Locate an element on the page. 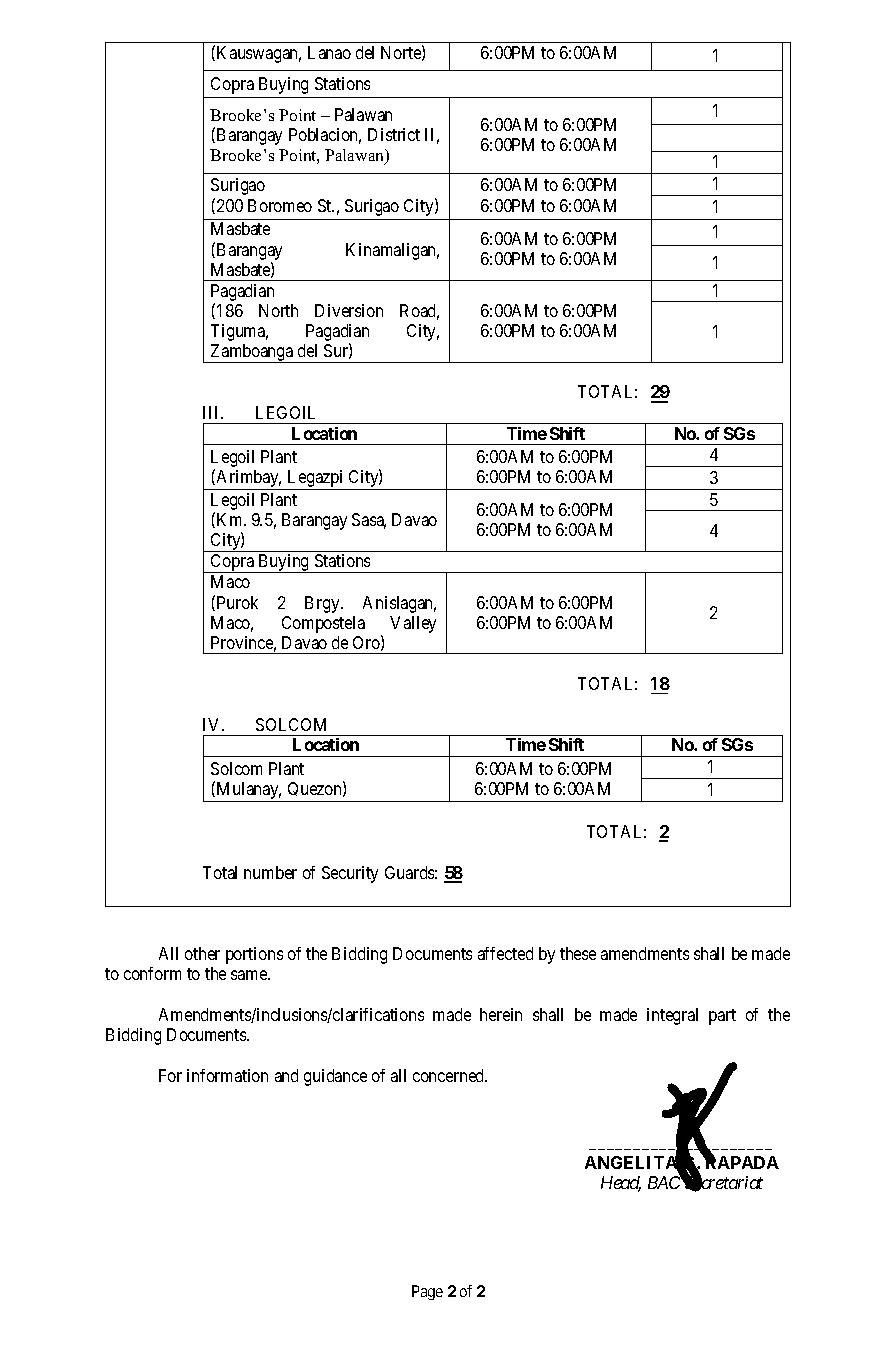 This document has width=896, height=1371. herein is located at coordinates (501, 1014).
